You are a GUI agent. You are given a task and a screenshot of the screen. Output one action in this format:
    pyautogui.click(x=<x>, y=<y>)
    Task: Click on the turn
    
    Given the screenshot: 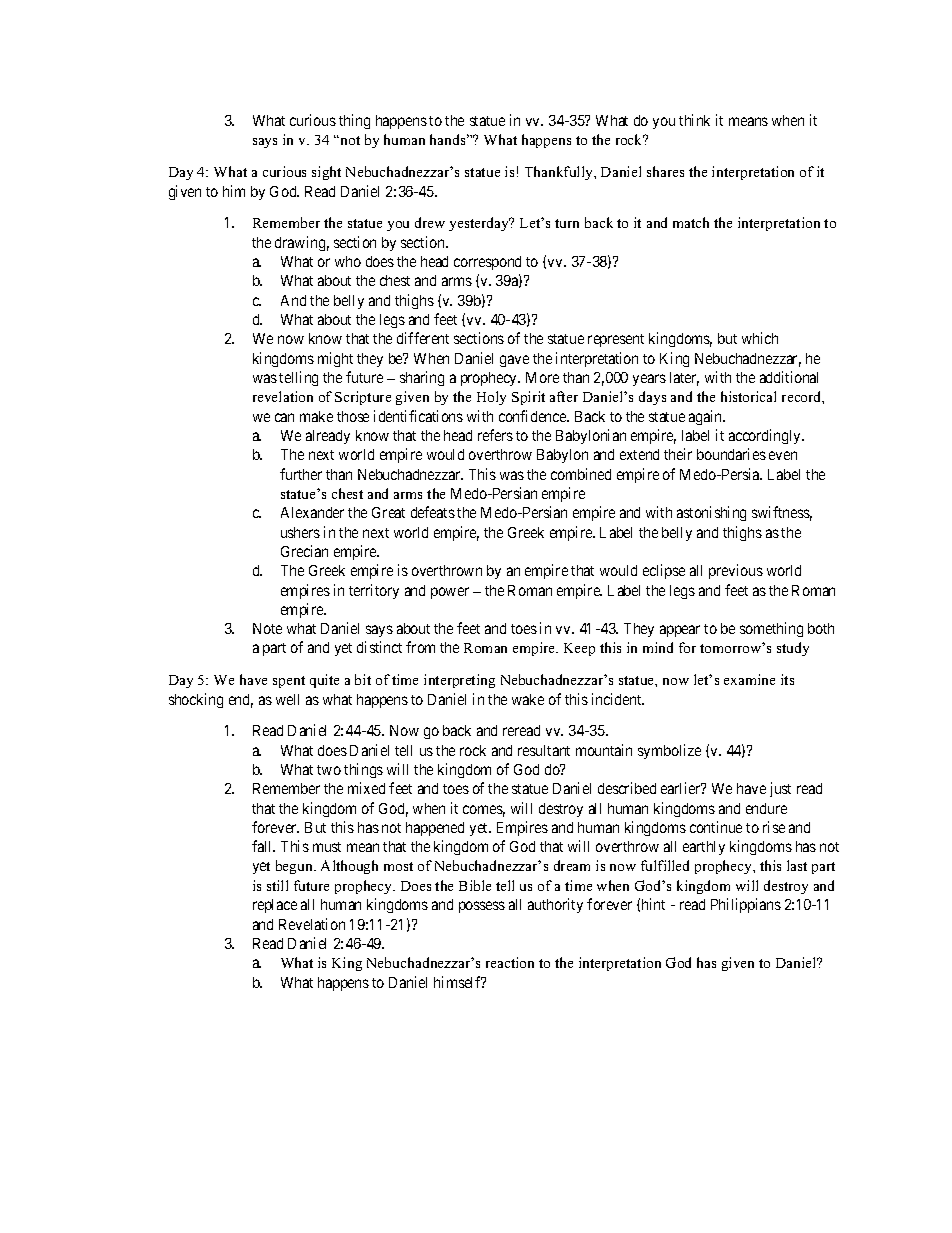 What is the action you would take?
    pyautogui.click(x=567, y=223)
